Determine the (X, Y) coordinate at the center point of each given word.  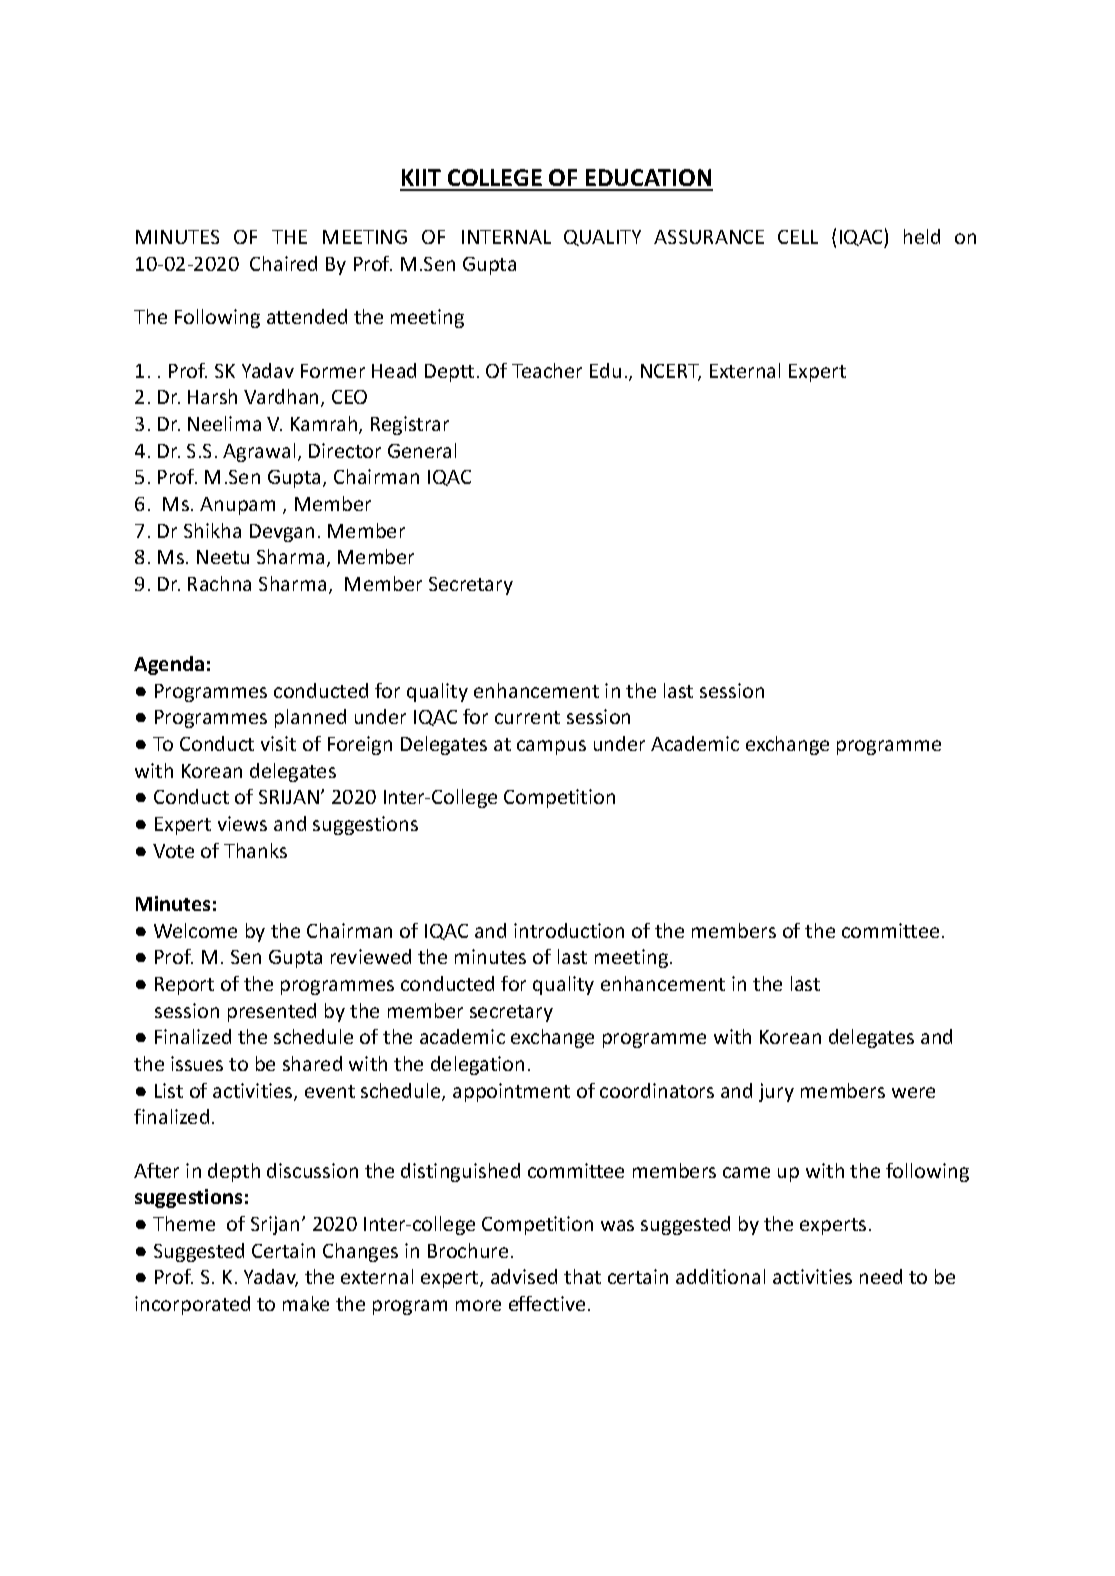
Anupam (237, 506)
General (422, 450)
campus (551, 747)
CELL (798, 237)
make (306, 1303)
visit (278, 743)
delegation (477, 1065)
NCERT (671, 372)
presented (272, 1012)
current (527, 717)
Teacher (547, 370)
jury (776, 1092)
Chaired (283, 263)
